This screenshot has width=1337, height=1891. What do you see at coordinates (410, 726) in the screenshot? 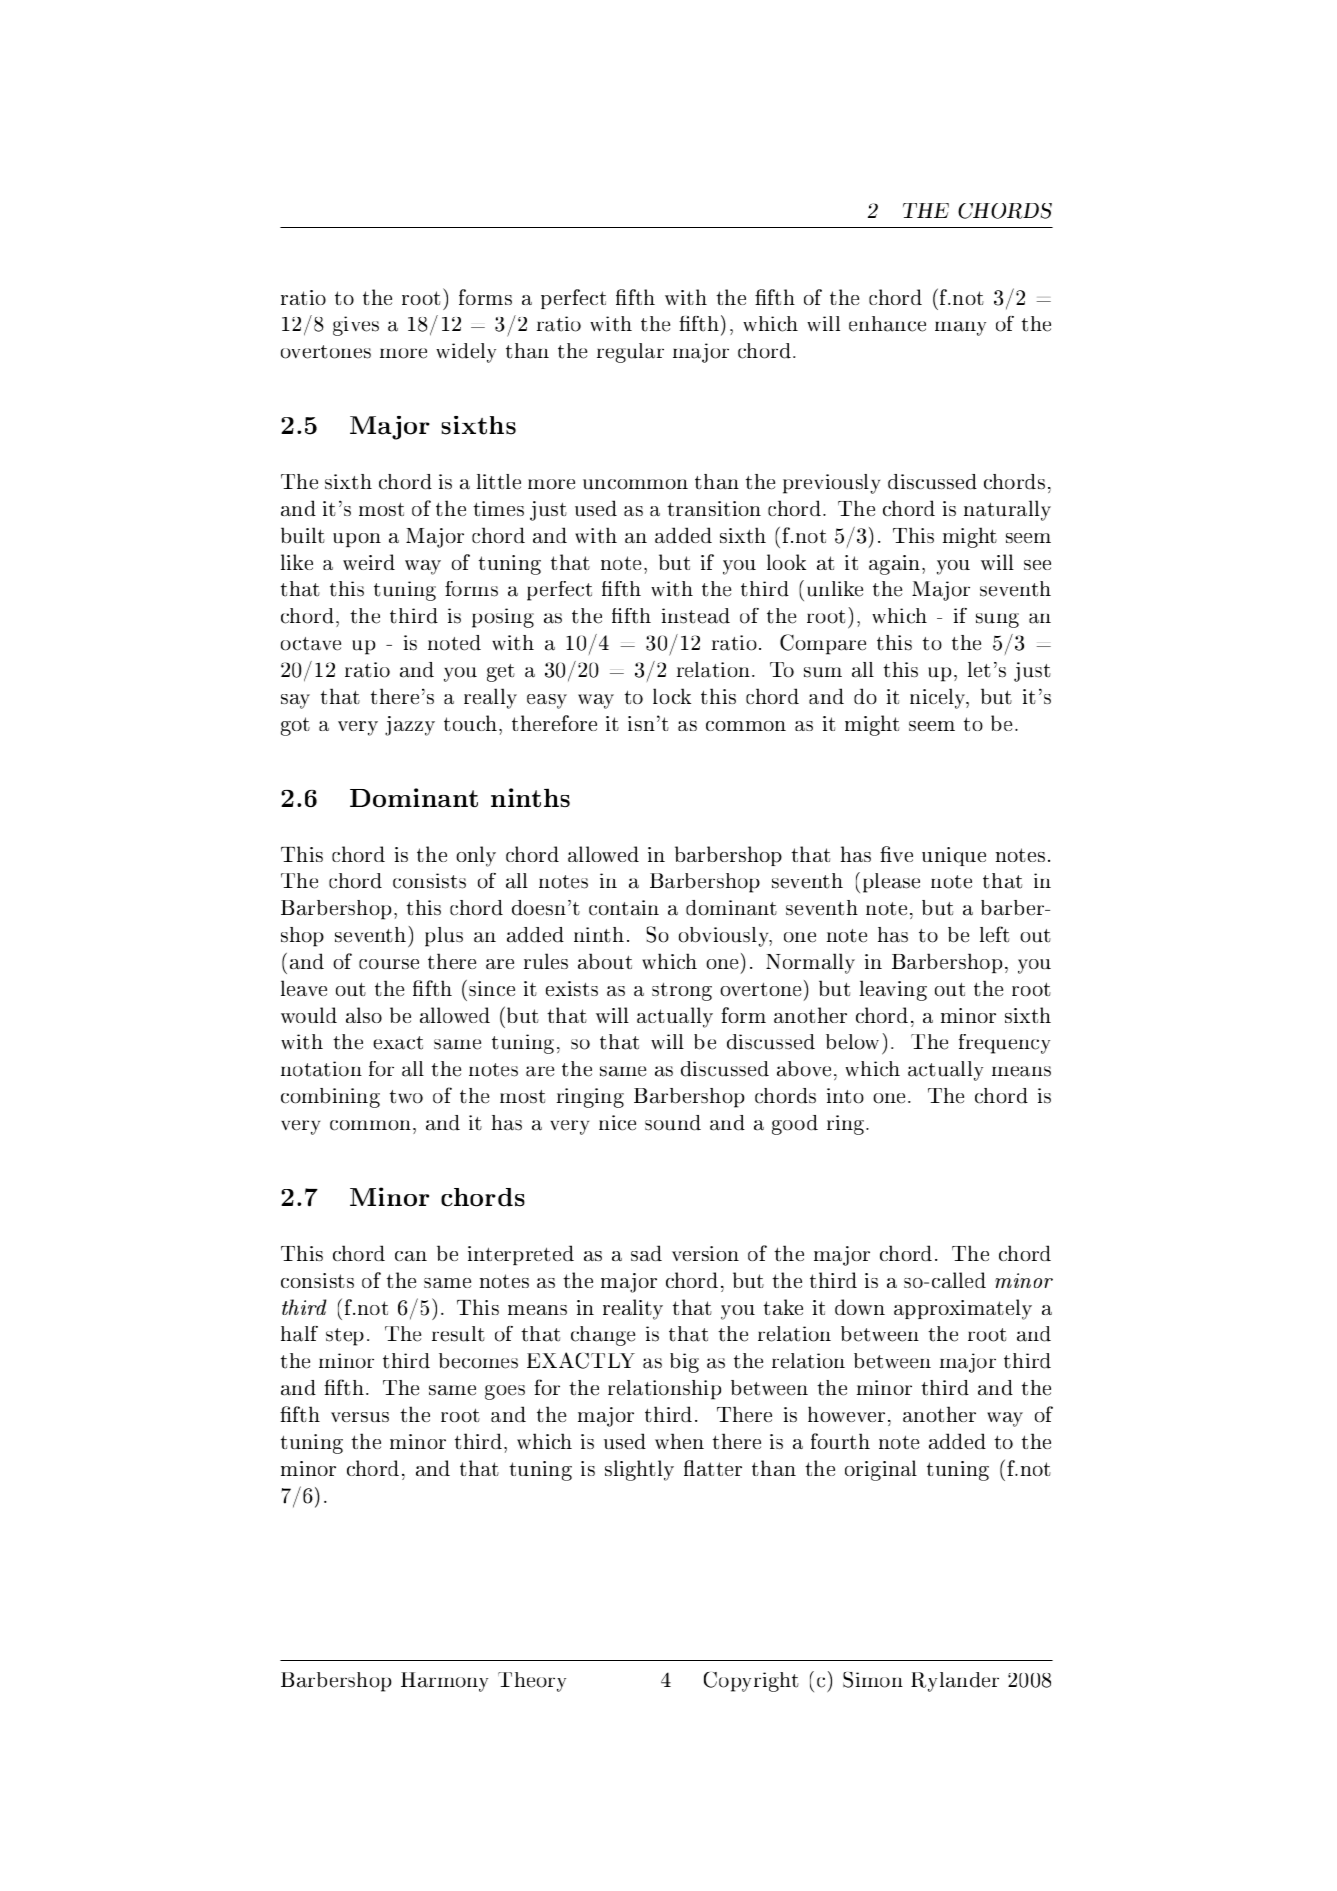
I see `jazzy` at bounding box center [410, 726].
